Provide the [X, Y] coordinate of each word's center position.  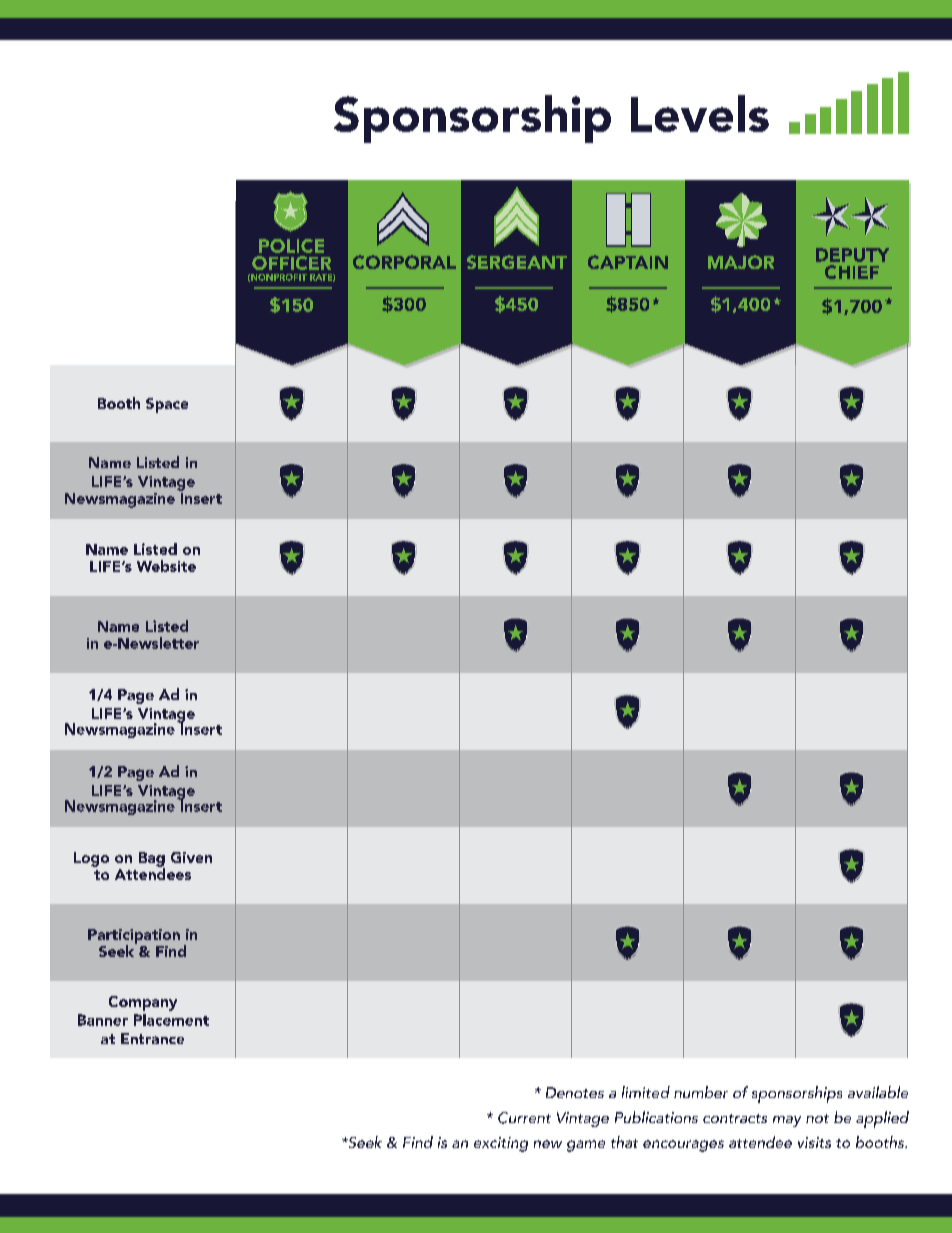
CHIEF [852, 272]
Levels [700, 113]
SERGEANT [517, 262]
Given [191, 857]
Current [524, 1118]
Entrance [152, 1038]
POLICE [291, 246]
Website [166, 566]
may [787, 1121]
